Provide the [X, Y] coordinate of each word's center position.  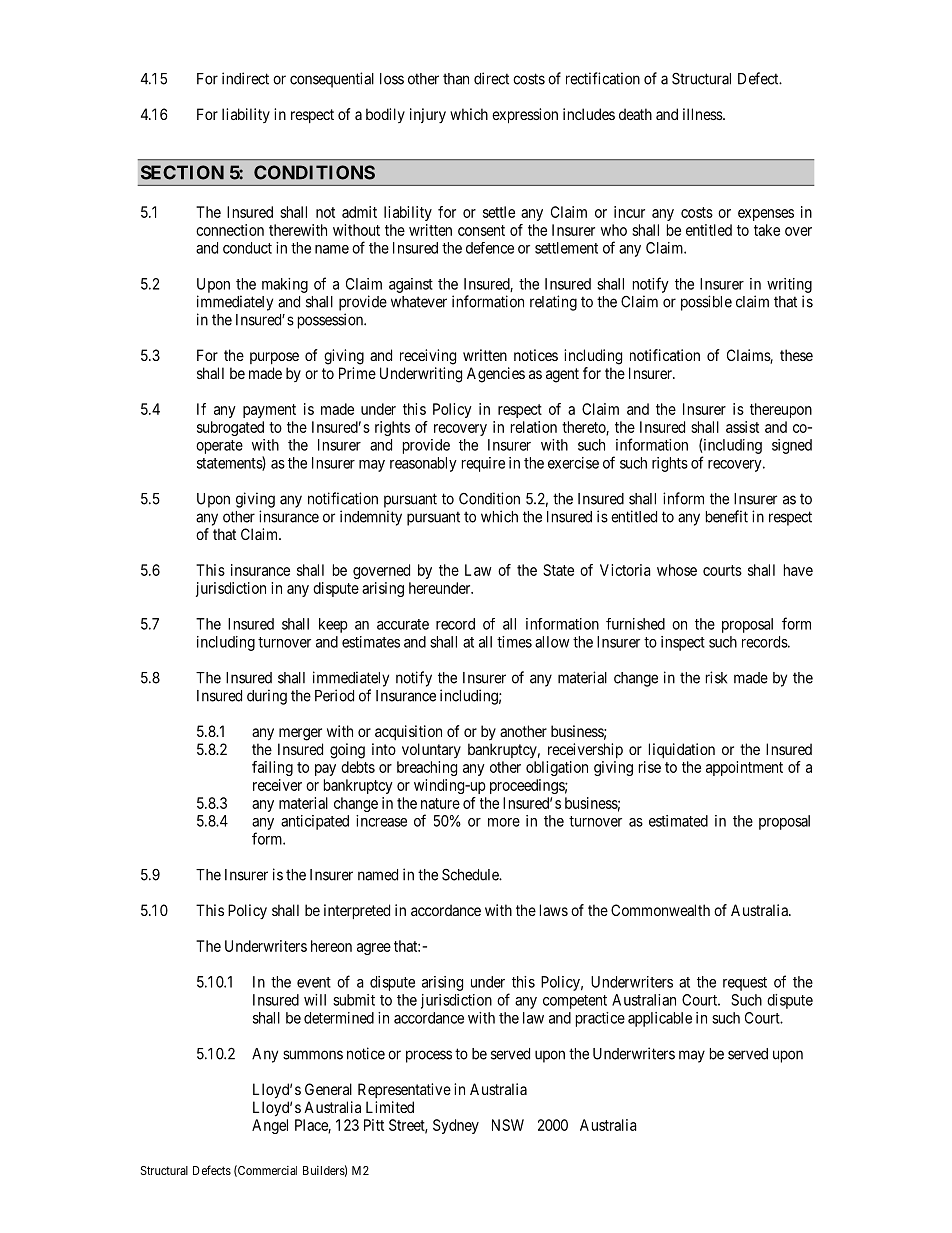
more [504, 822]
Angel [270, 1126]
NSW [508, 1125]
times [514, 642]
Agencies [496, 375]
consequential [332, 80]
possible [706, 303]
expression [525, 115]
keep [333, 625]
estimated [678, 821]
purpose [274, 358]
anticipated [315, 822]
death [635, 114]
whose [677, 570]
